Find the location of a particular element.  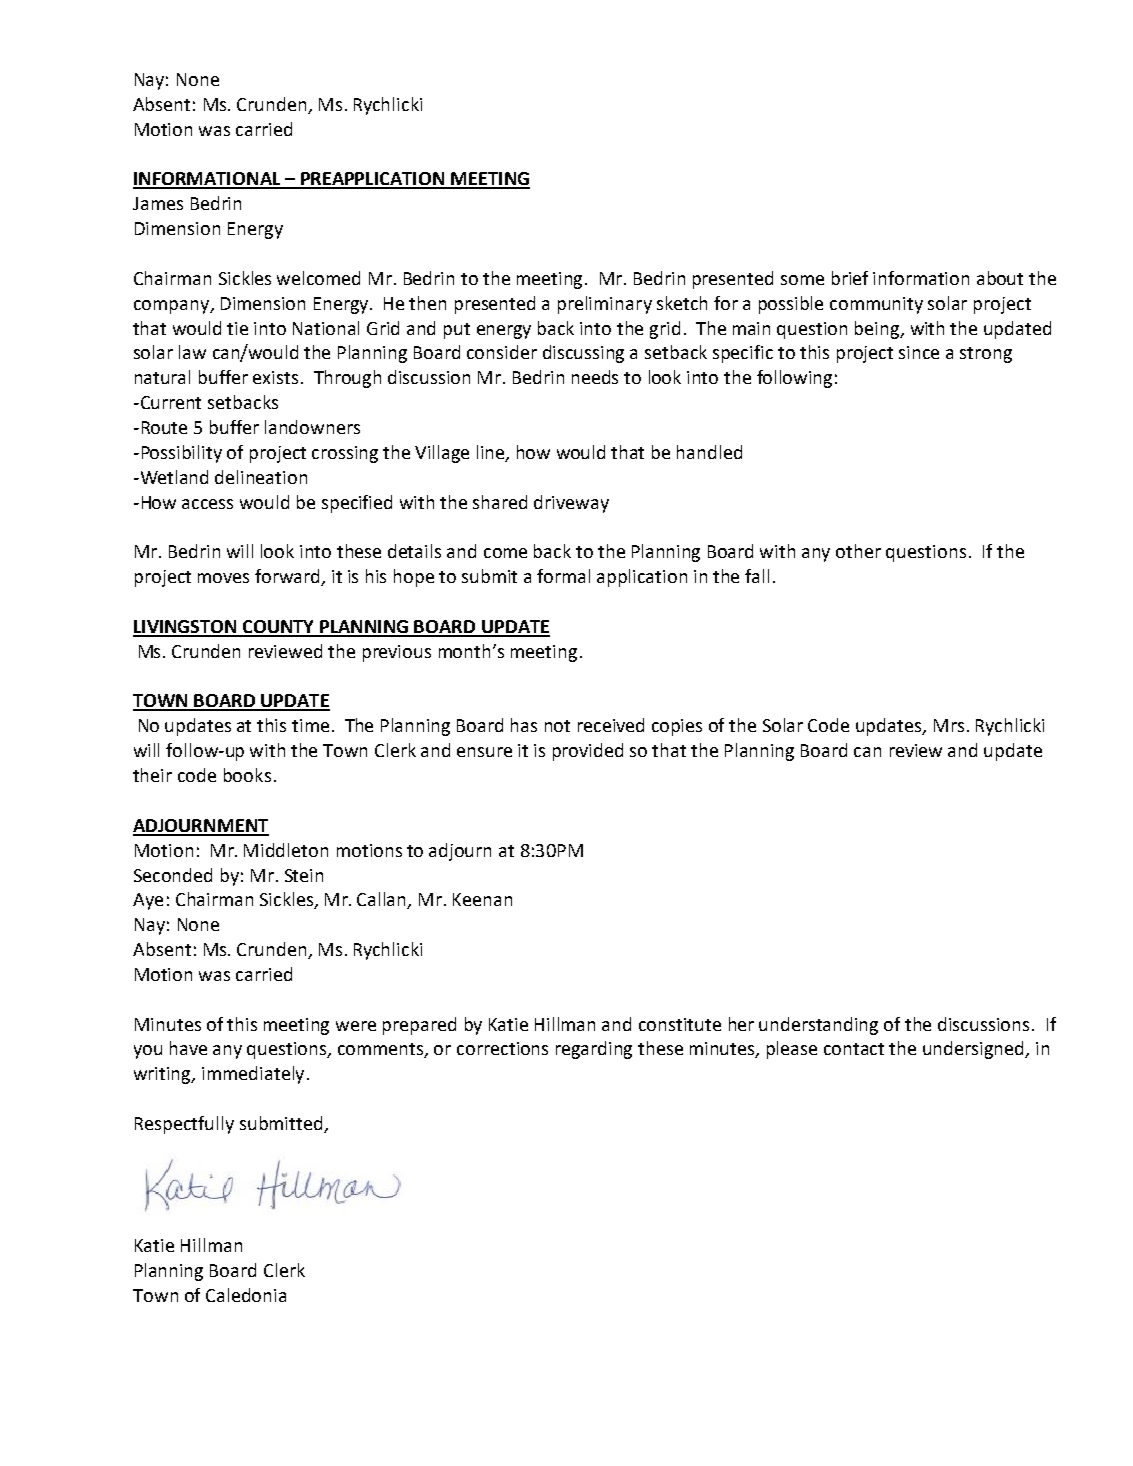

contact is located at coordinates (854, 1049).
